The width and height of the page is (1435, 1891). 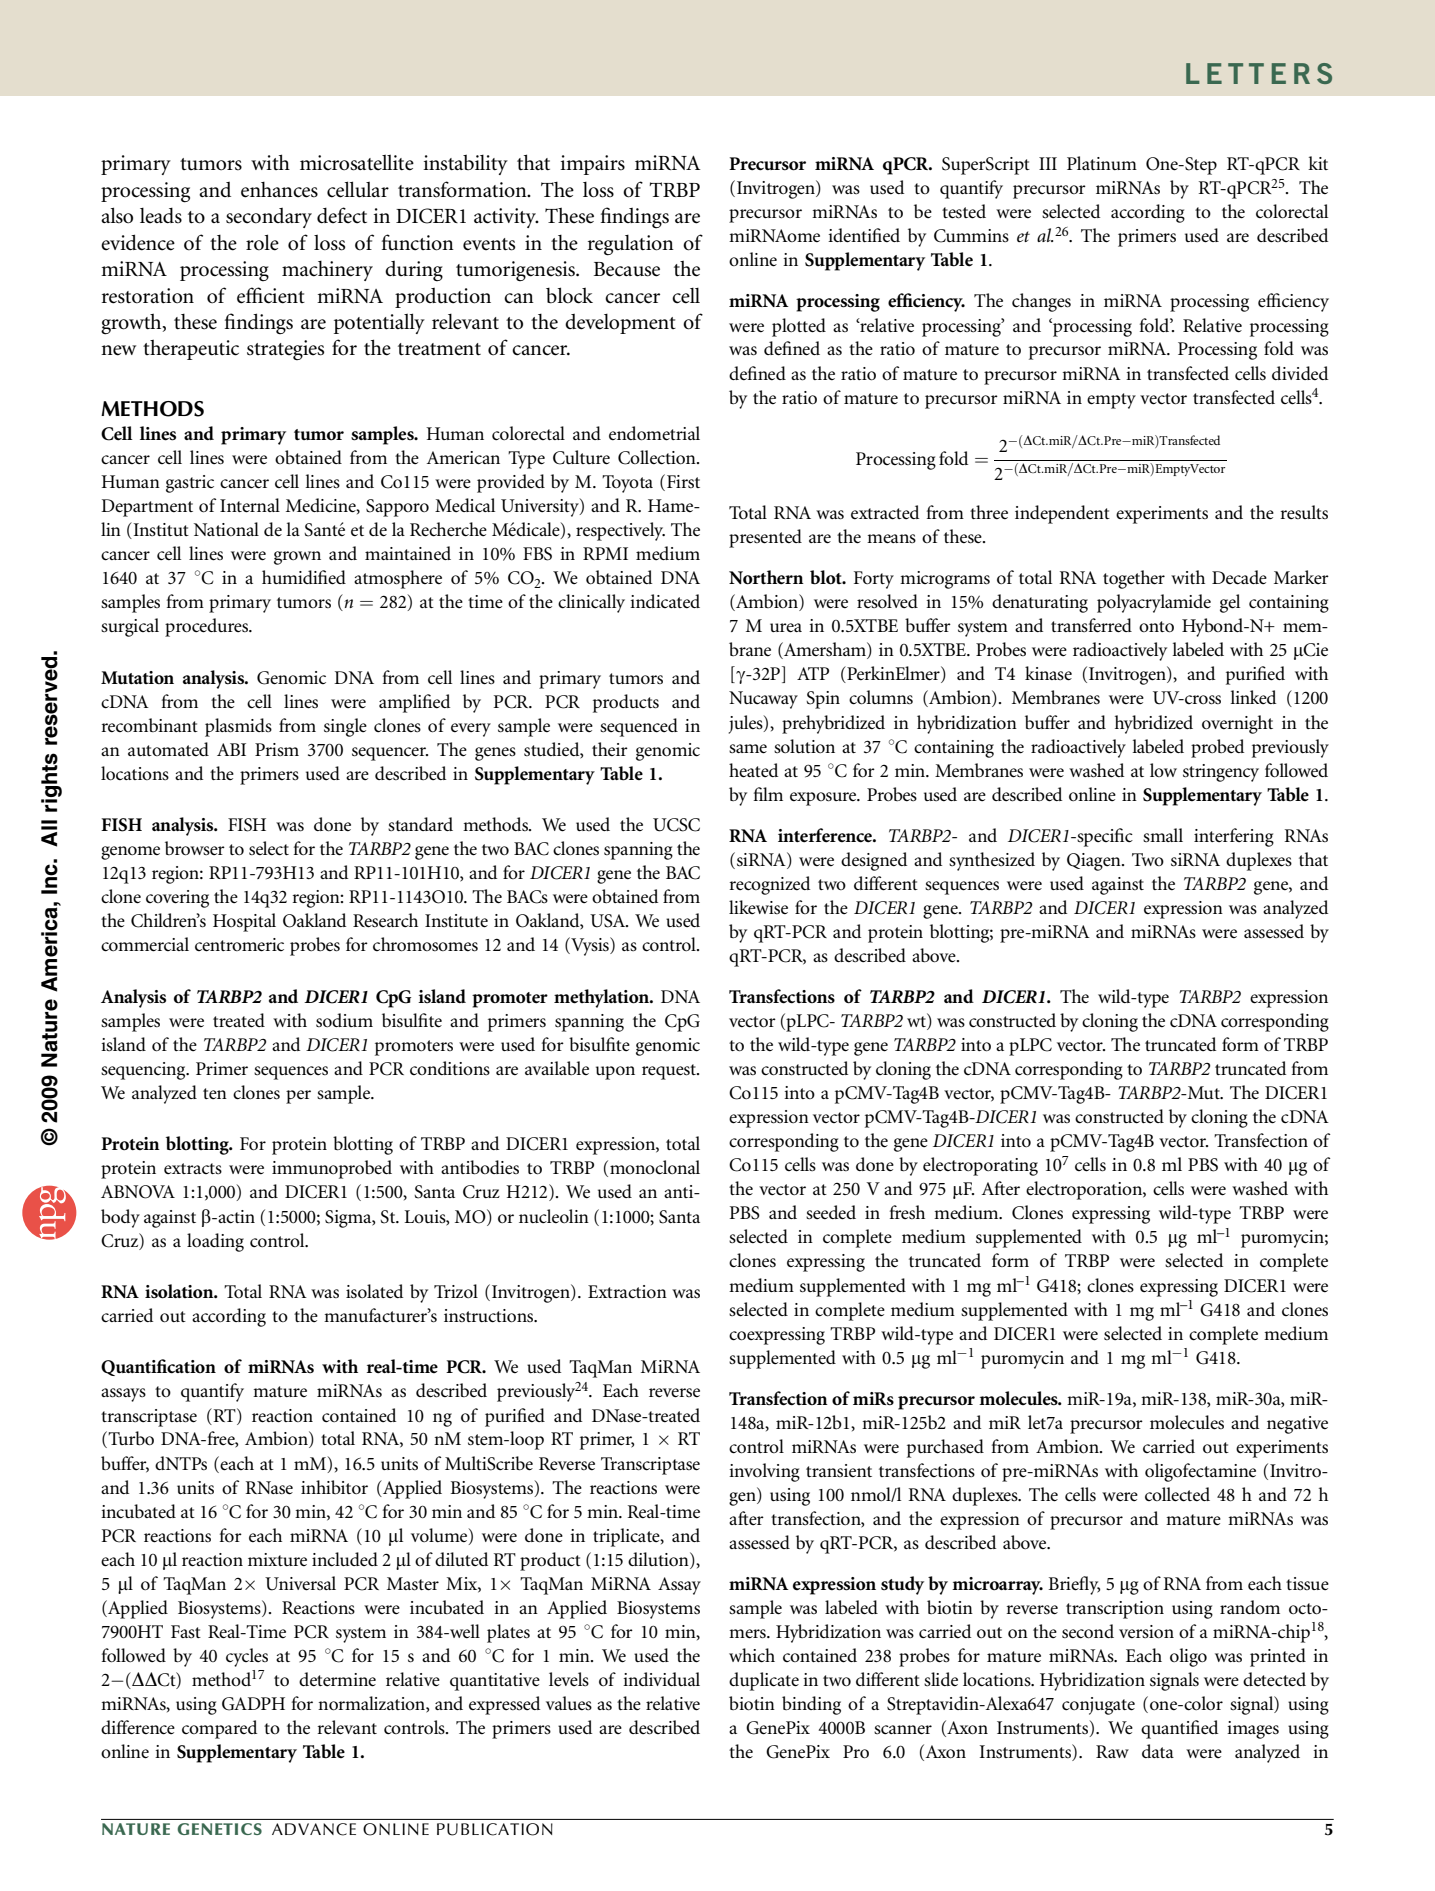 What do you see at coordinates (1102, 163) in the page?
I see `Platinum` at bounding box center [1102, 163].
